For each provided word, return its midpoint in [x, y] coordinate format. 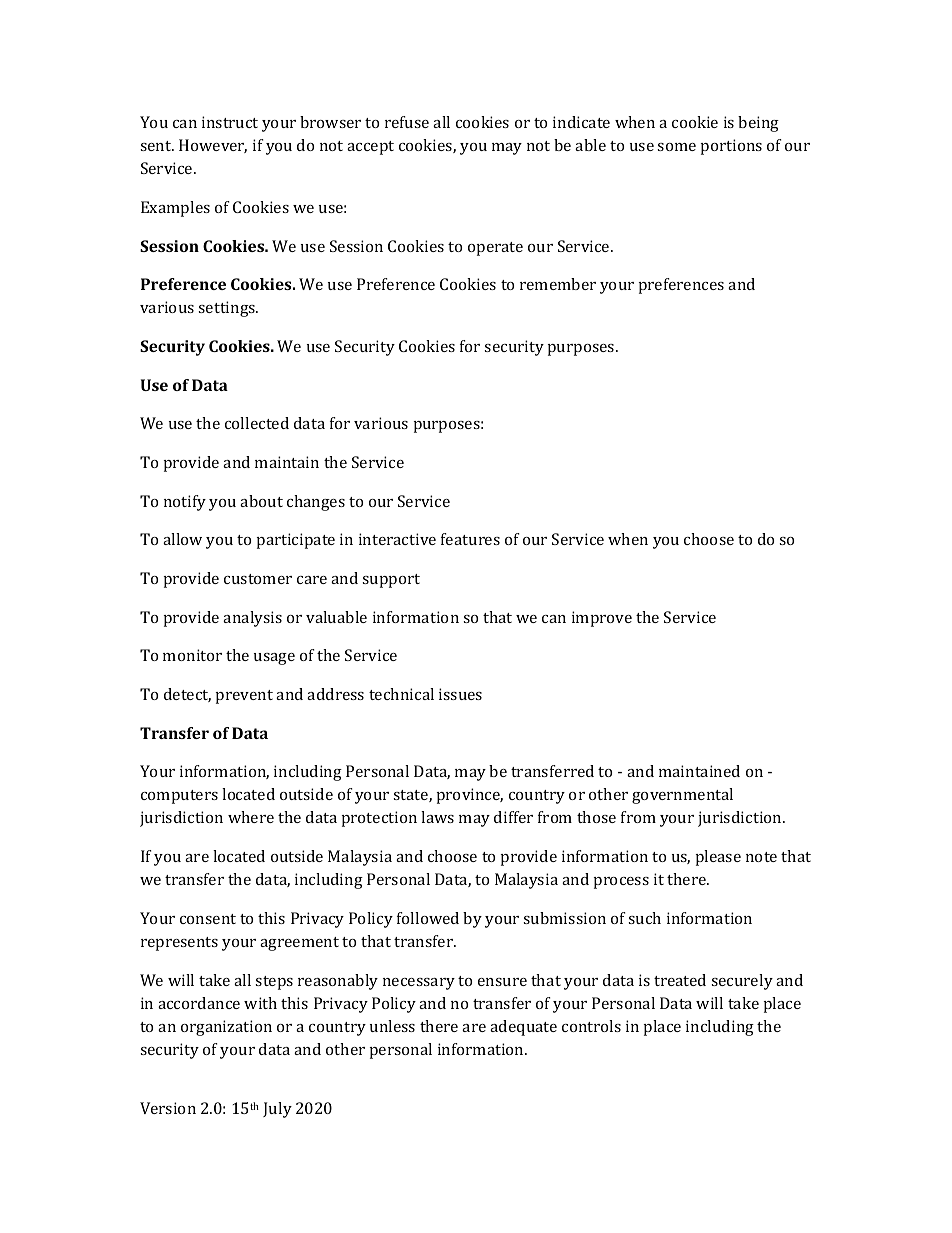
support [391, 581]
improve [602, 619]
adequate [523, 1028]
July [277, 1110]
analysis [252, 619]
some [676, 147]
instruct [230, 122]
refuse [407, 122]
